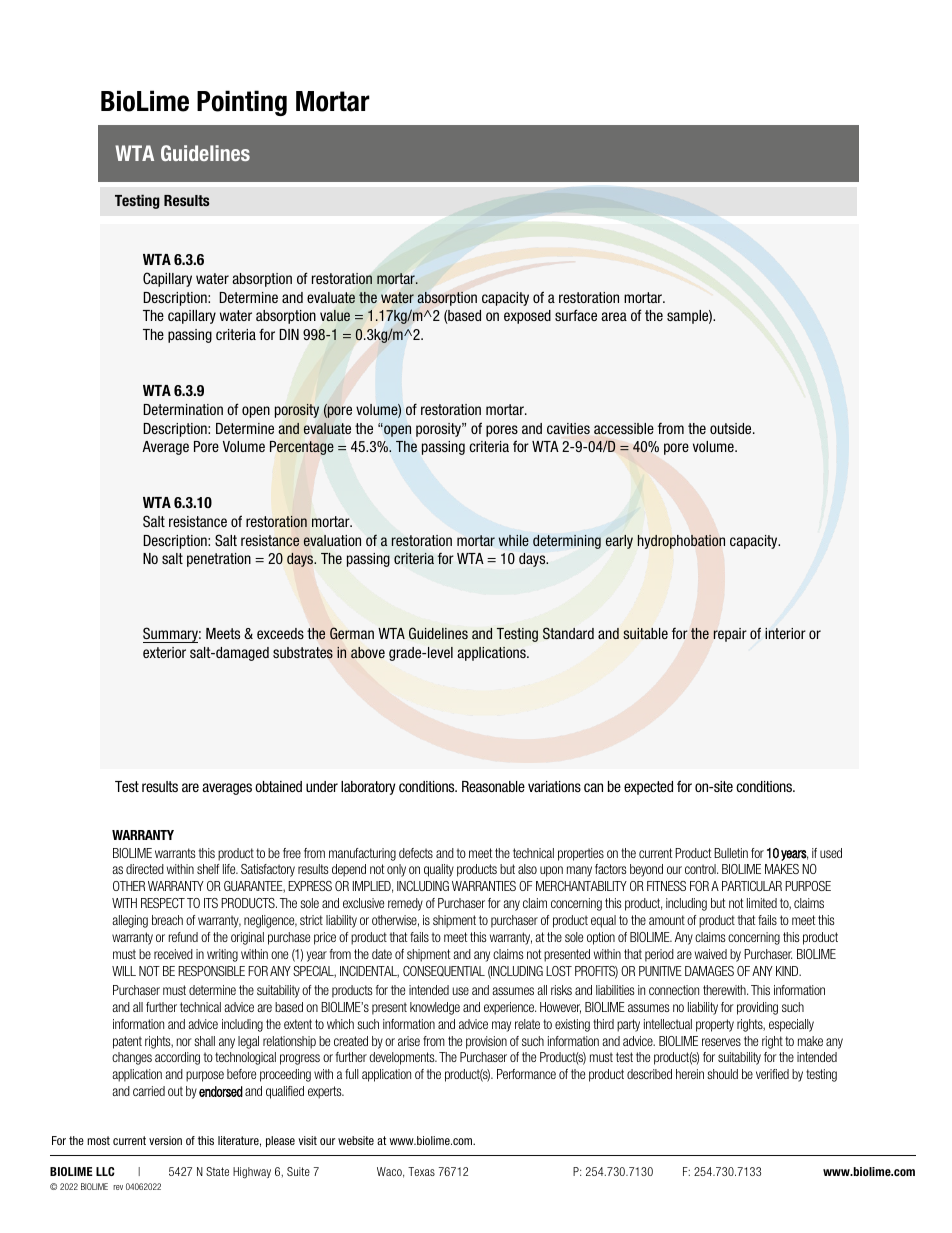  What do you see at coordinates (527, 317) in the screenshot?
I see `exposed` at bounding box center [527, 317].
